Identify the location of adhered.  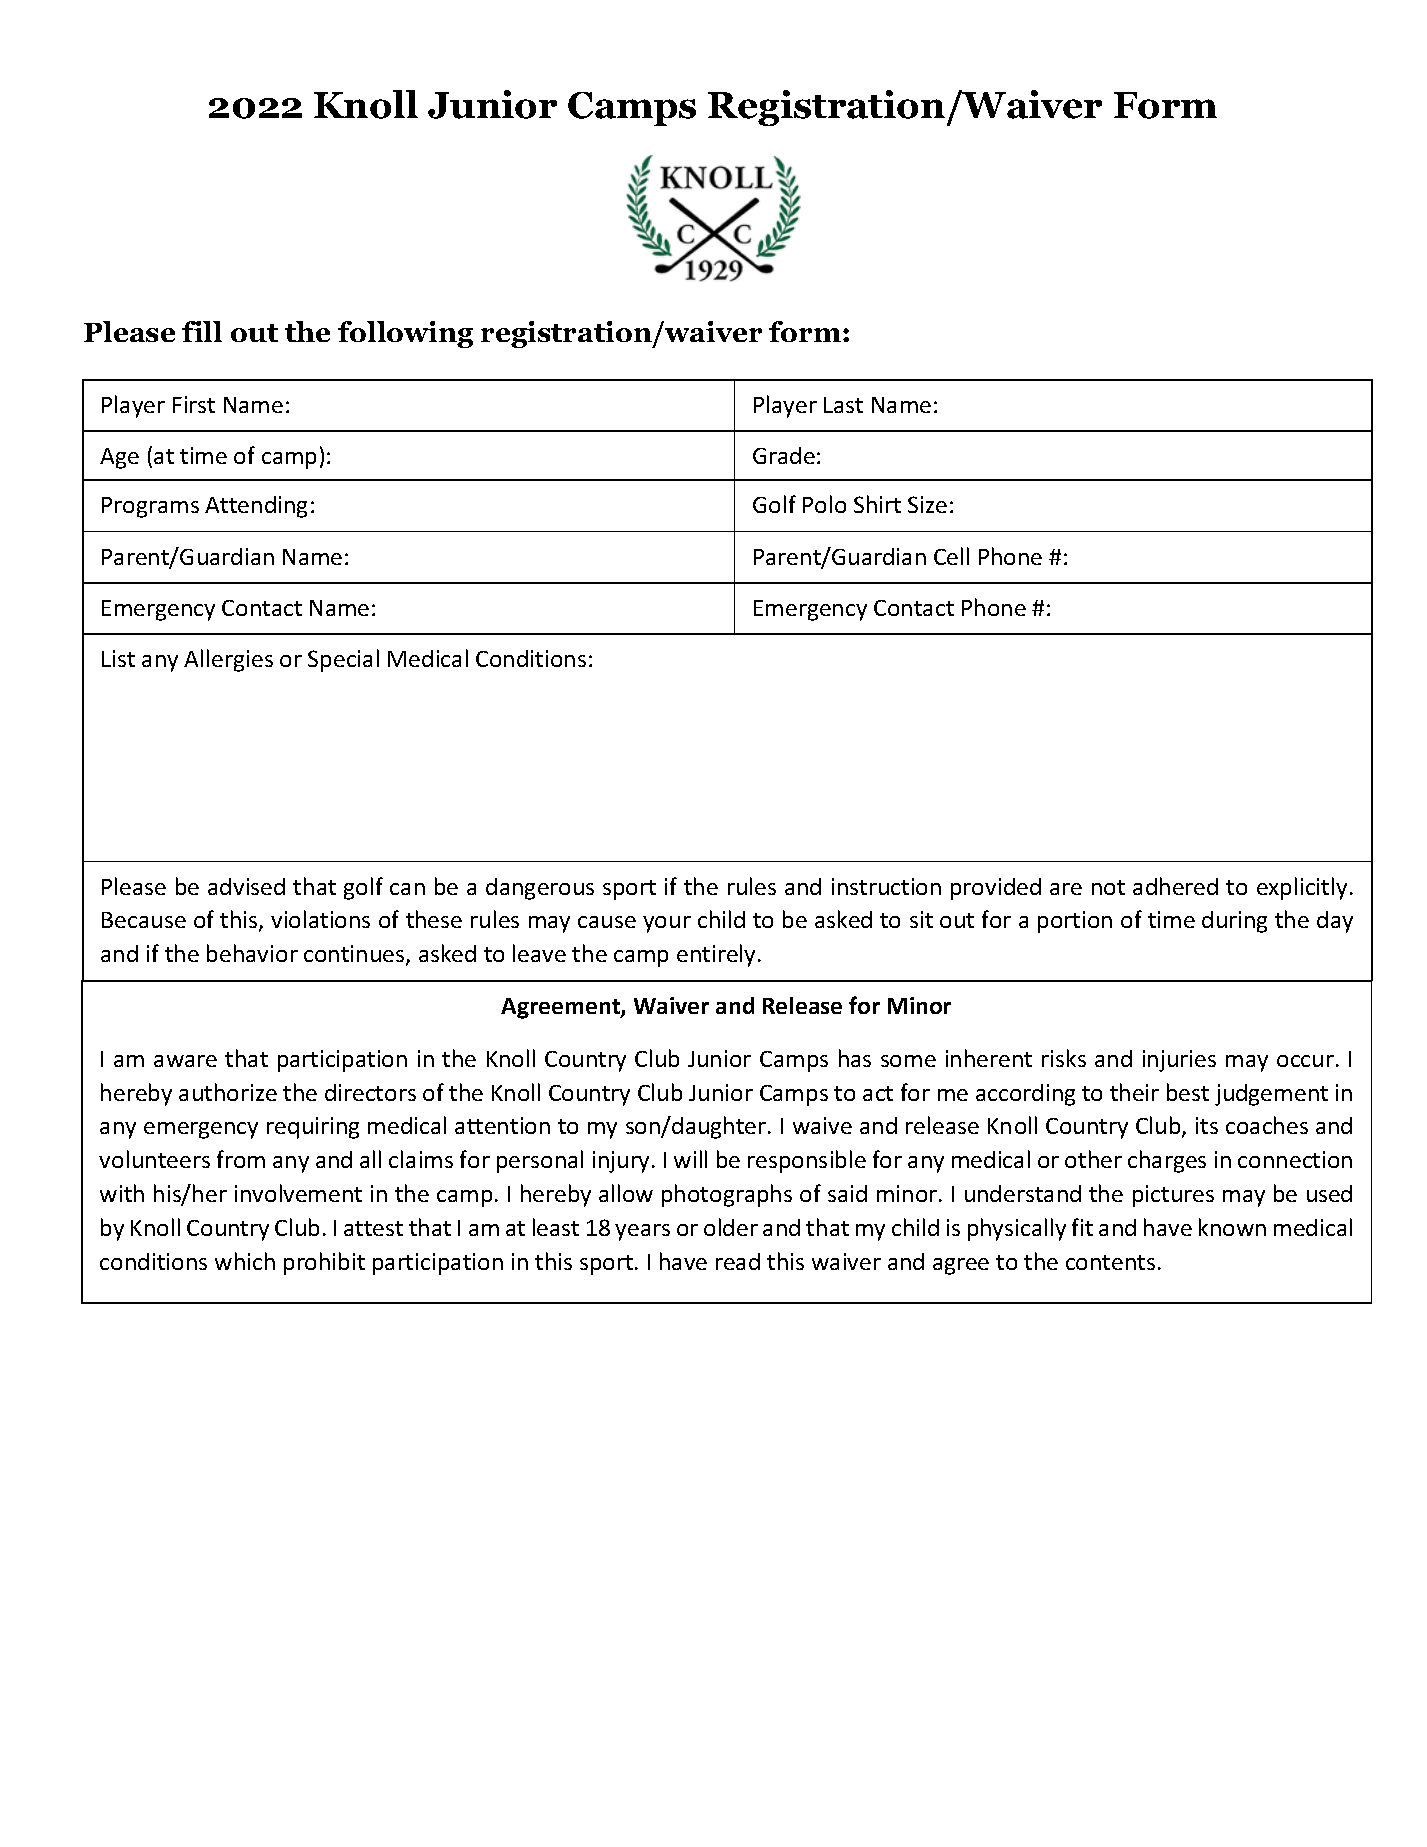
(1175, 886).
